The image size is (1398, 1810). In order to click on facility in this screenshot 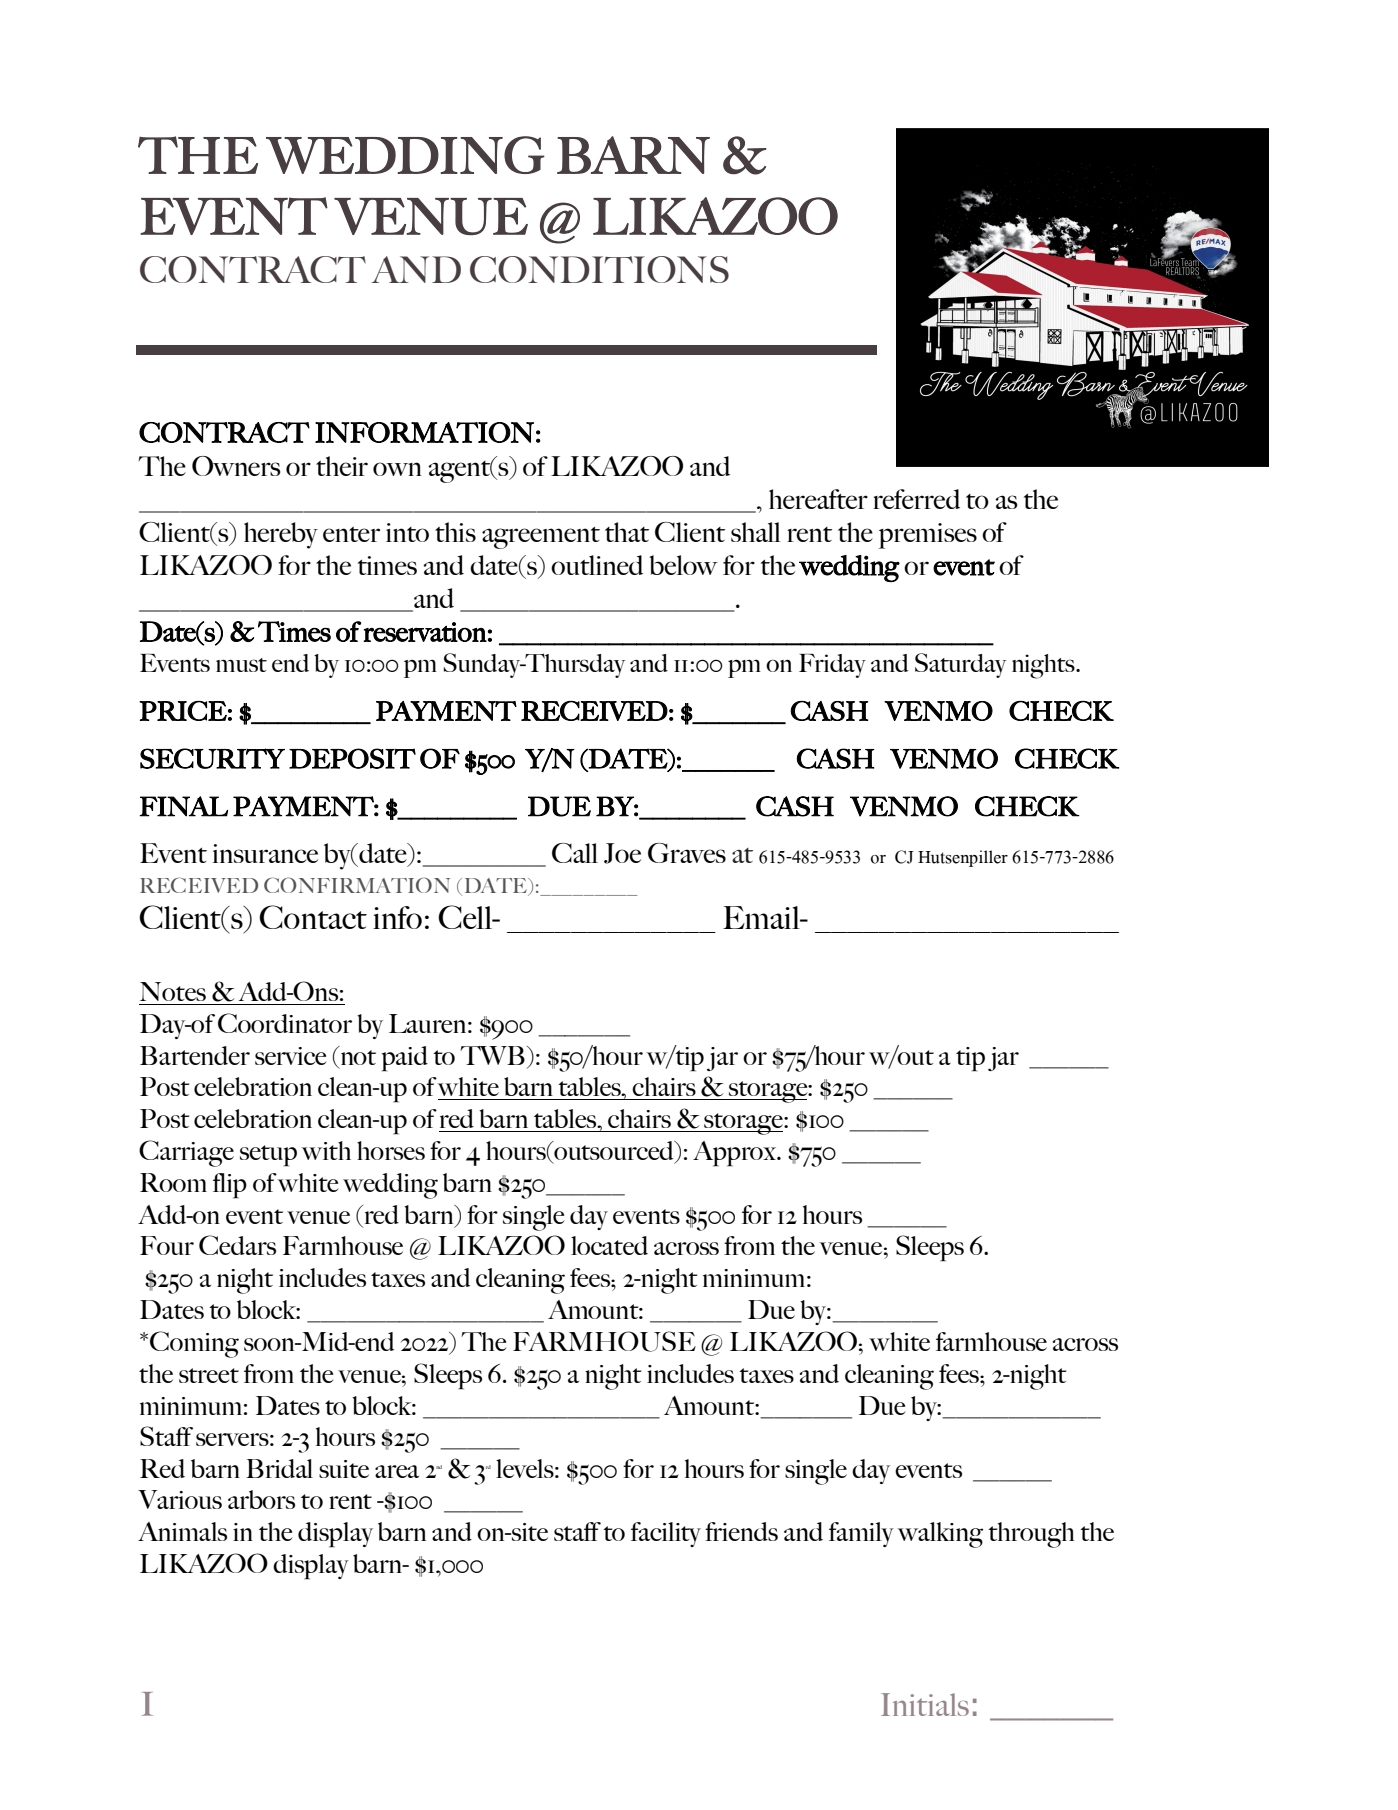, I will do `click(666, 1534)`.
